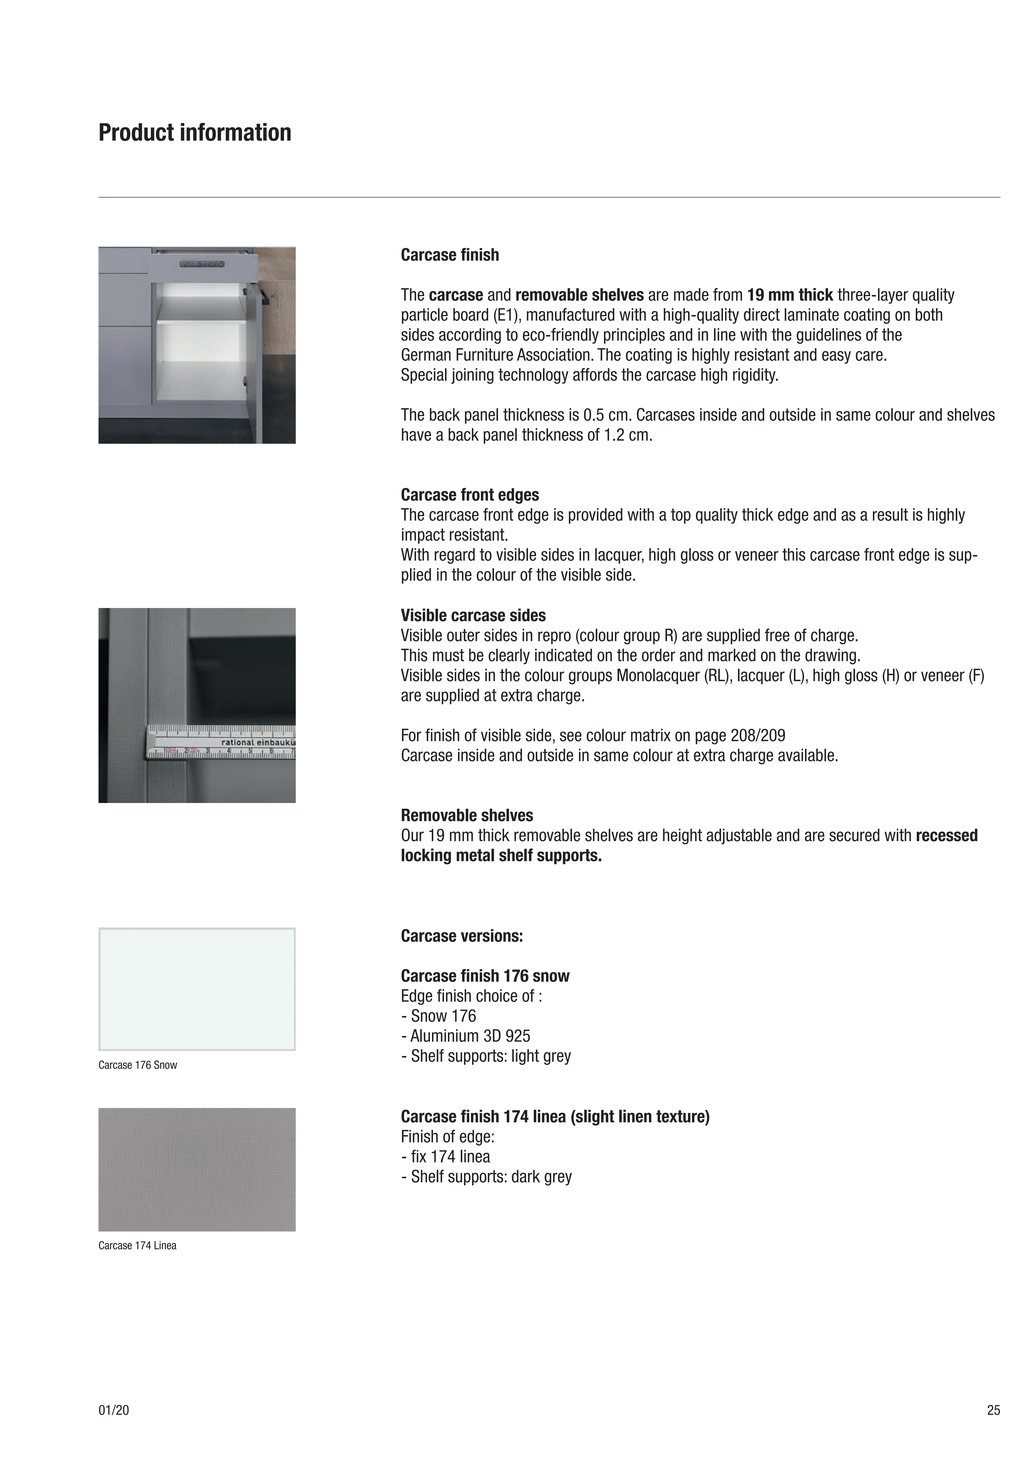  I want to click on fix, so click(418, 1156).
